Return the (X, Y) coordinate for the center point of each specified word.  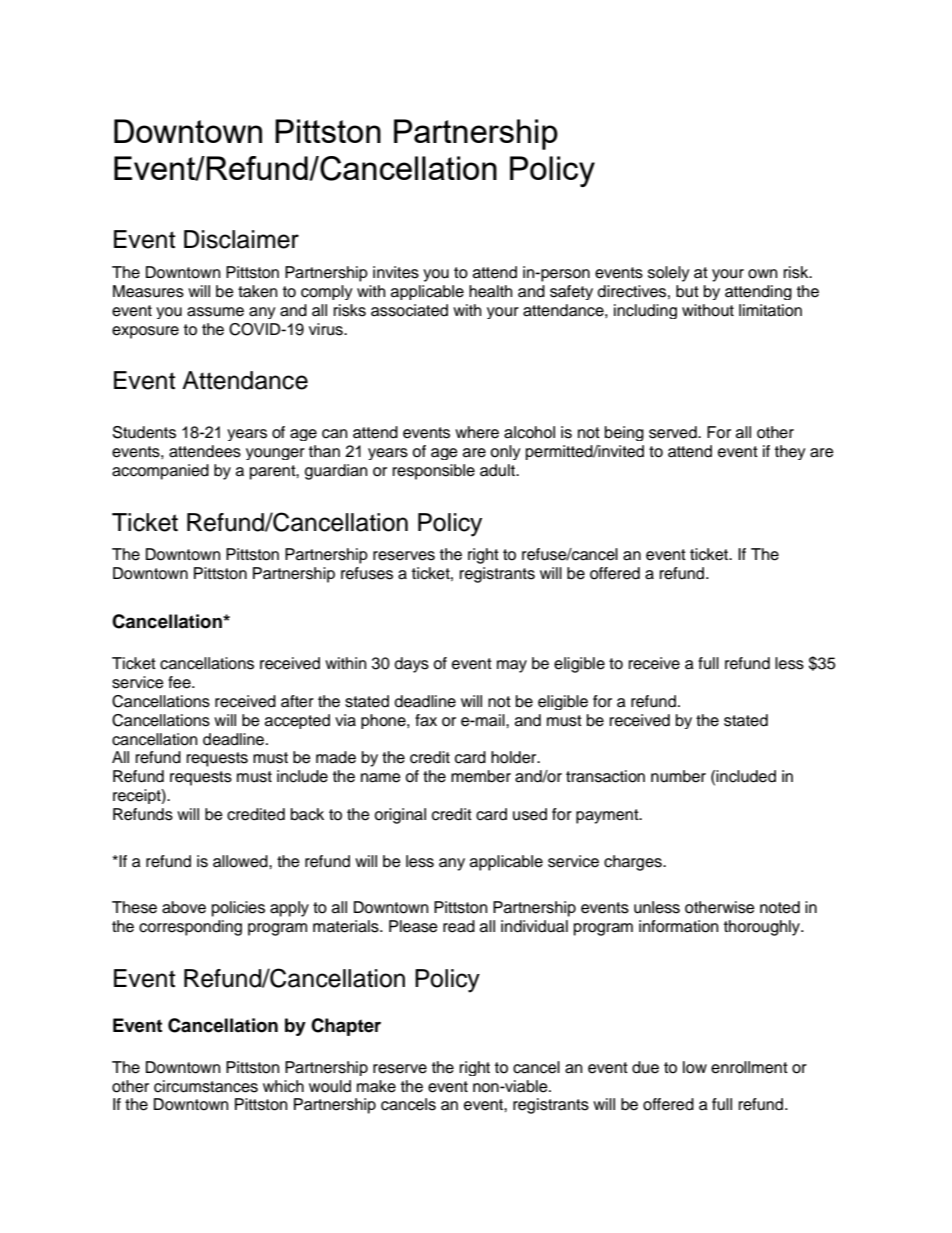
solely (669, 274)
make (376, 1086)
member (481, 776)
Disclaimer (241, 239)
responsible (434, 472)
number (678, 776)
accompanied (160, 472)
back (307, 814)
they (790, 452)
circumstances (206, 1086)
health (490, 291)
